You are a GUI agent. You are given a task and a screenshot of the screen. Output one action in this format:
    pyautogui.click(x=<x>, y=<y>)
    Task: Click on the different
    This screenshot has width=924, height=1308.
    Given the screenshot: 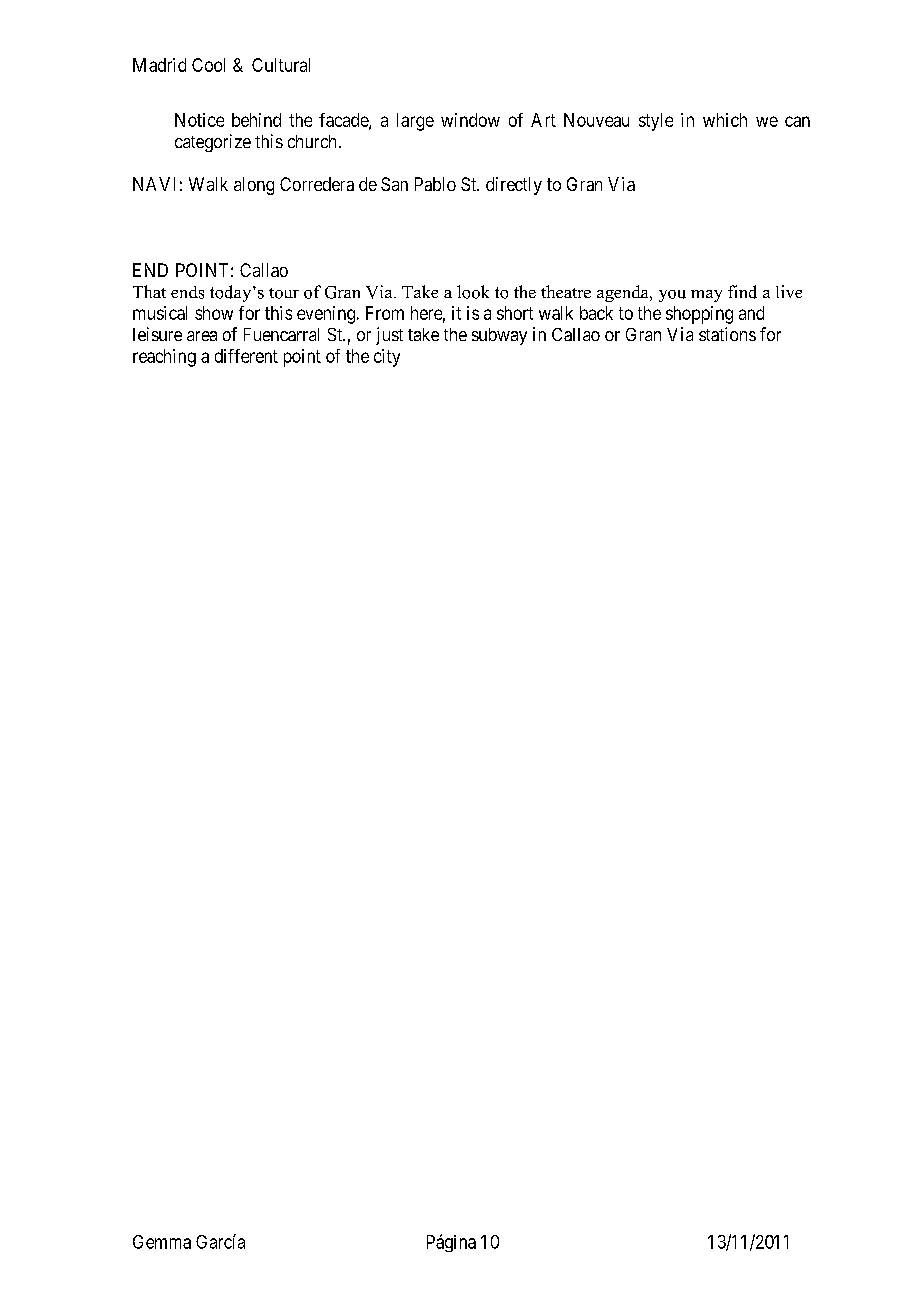 What is the action you would take?
    pyautogui.click(x=246, y=356)
